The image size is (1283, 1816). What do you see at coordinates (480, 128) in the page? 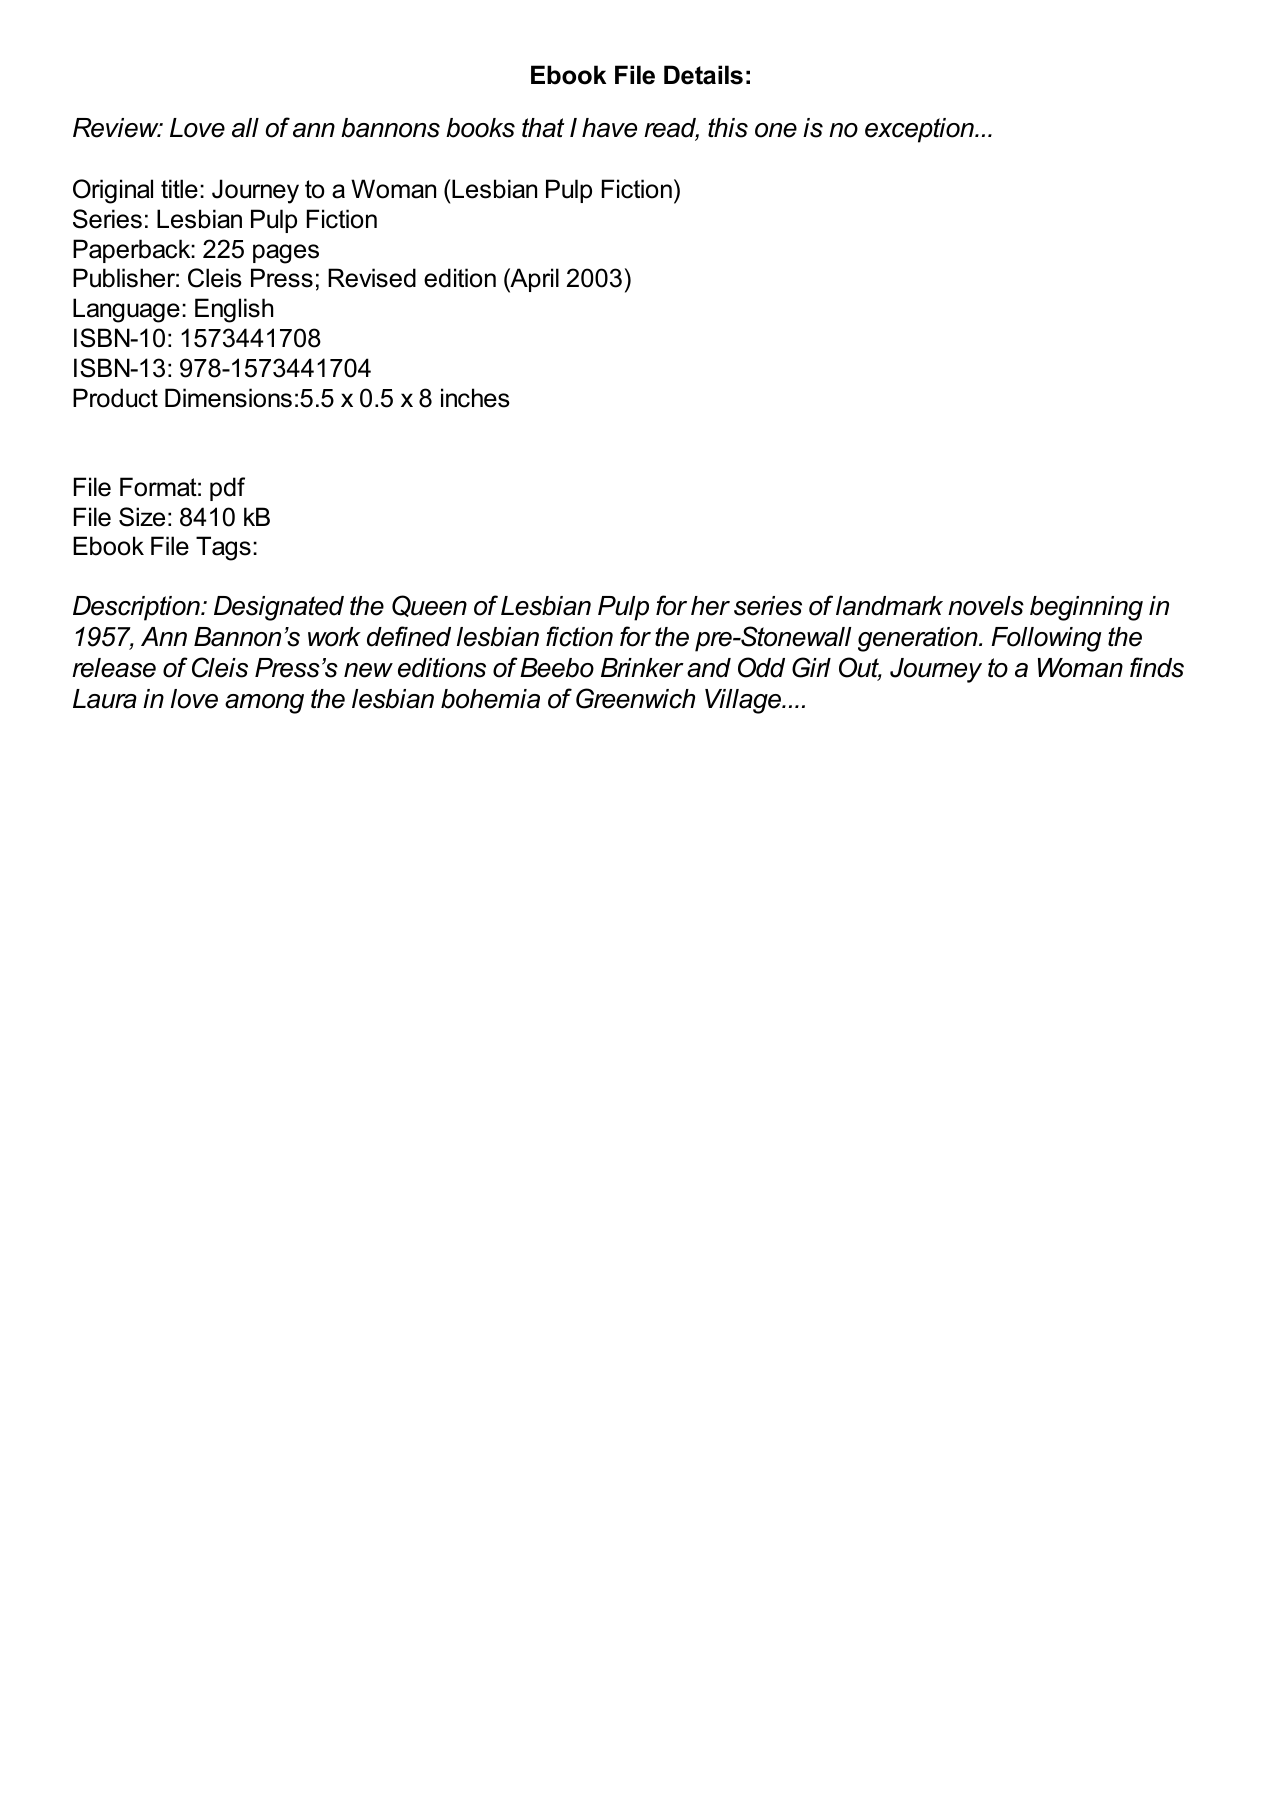
I see `books` at bounding box center [480, 128].
